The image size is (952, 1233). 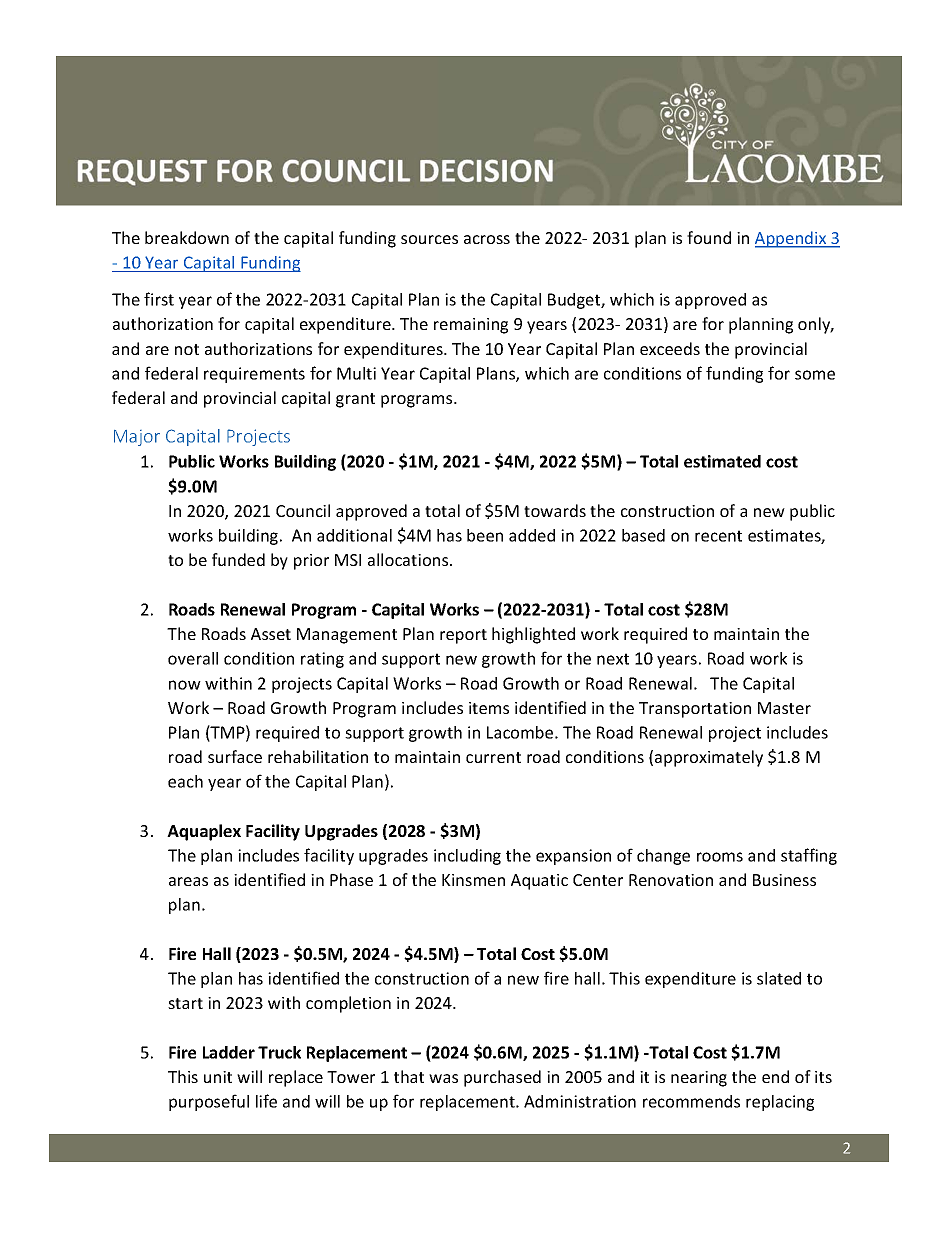 What do you see at coordinates (709, 237) in the screenshot?
I see `found` at bounding box center [709, 237].
